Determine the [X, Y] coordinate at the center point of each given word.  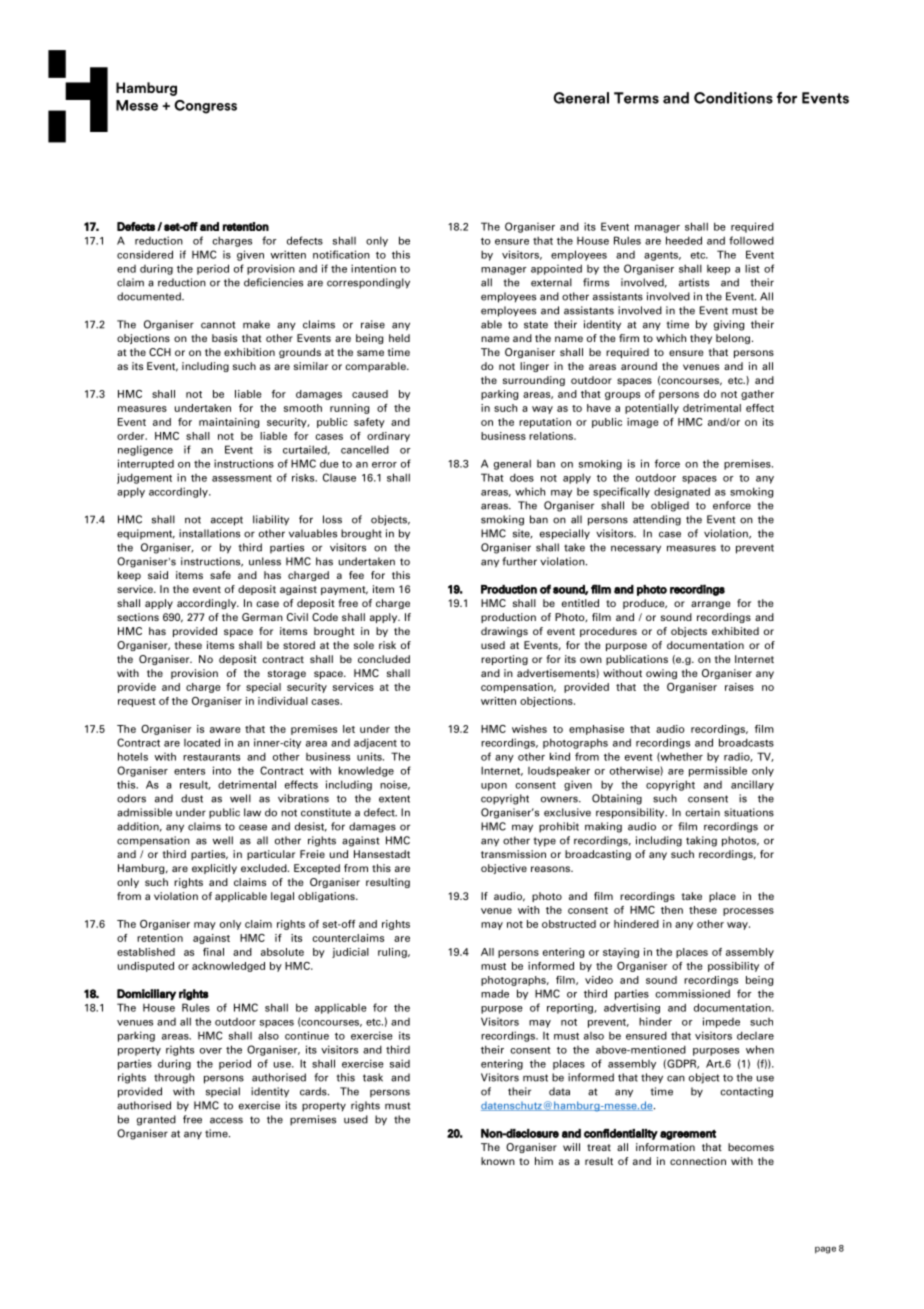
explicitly [214, 869]
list [752, 268]
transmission [513, 854]
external [551, 282]
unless [265, 561]
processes [748, 912]
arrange [710, 605]
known [498, 1161]
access [226, 1120]
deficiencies [273, 282]
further [519, 561]
